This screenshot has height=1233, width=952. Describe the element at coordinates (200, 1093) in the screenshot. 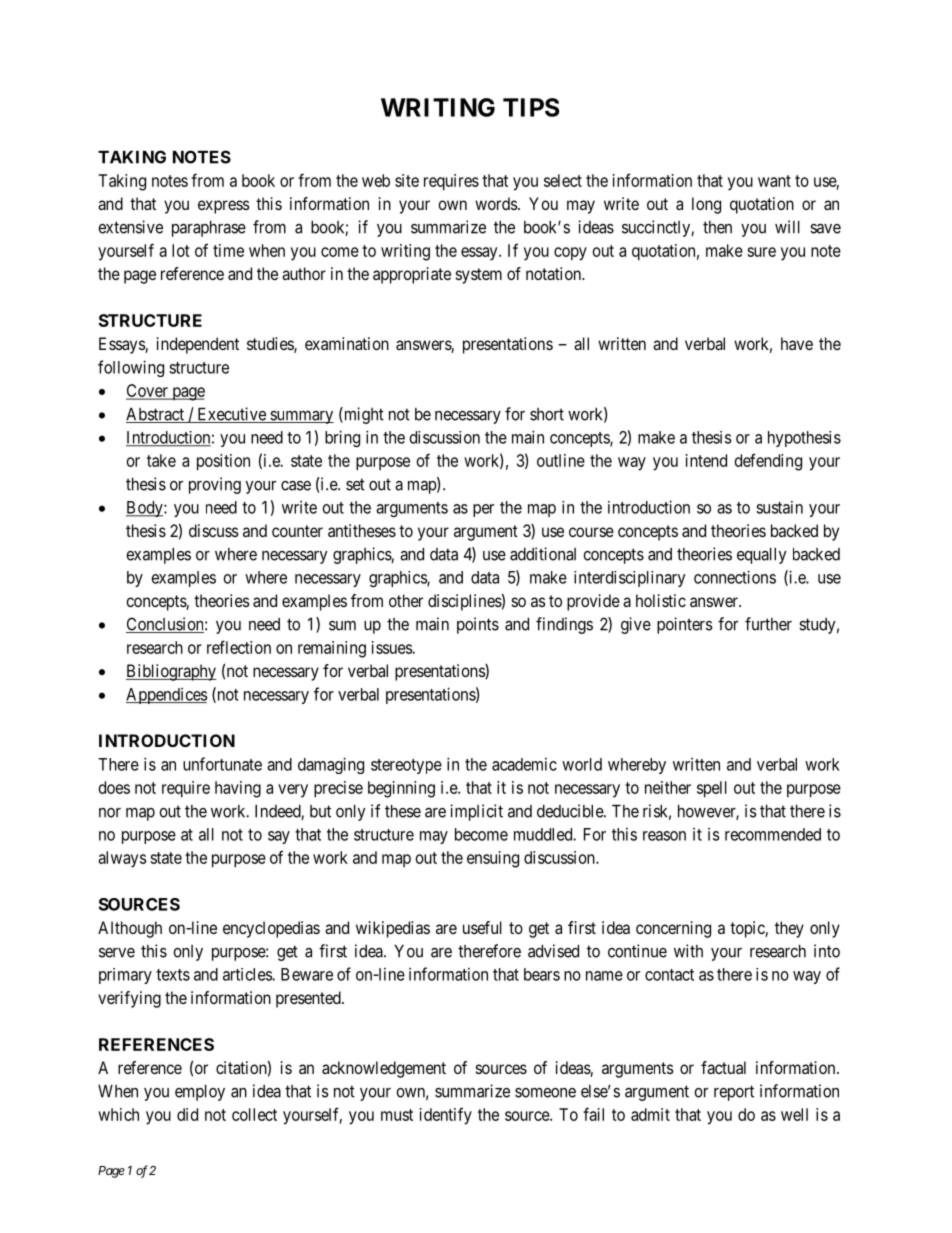

I see `employ` at that location.
